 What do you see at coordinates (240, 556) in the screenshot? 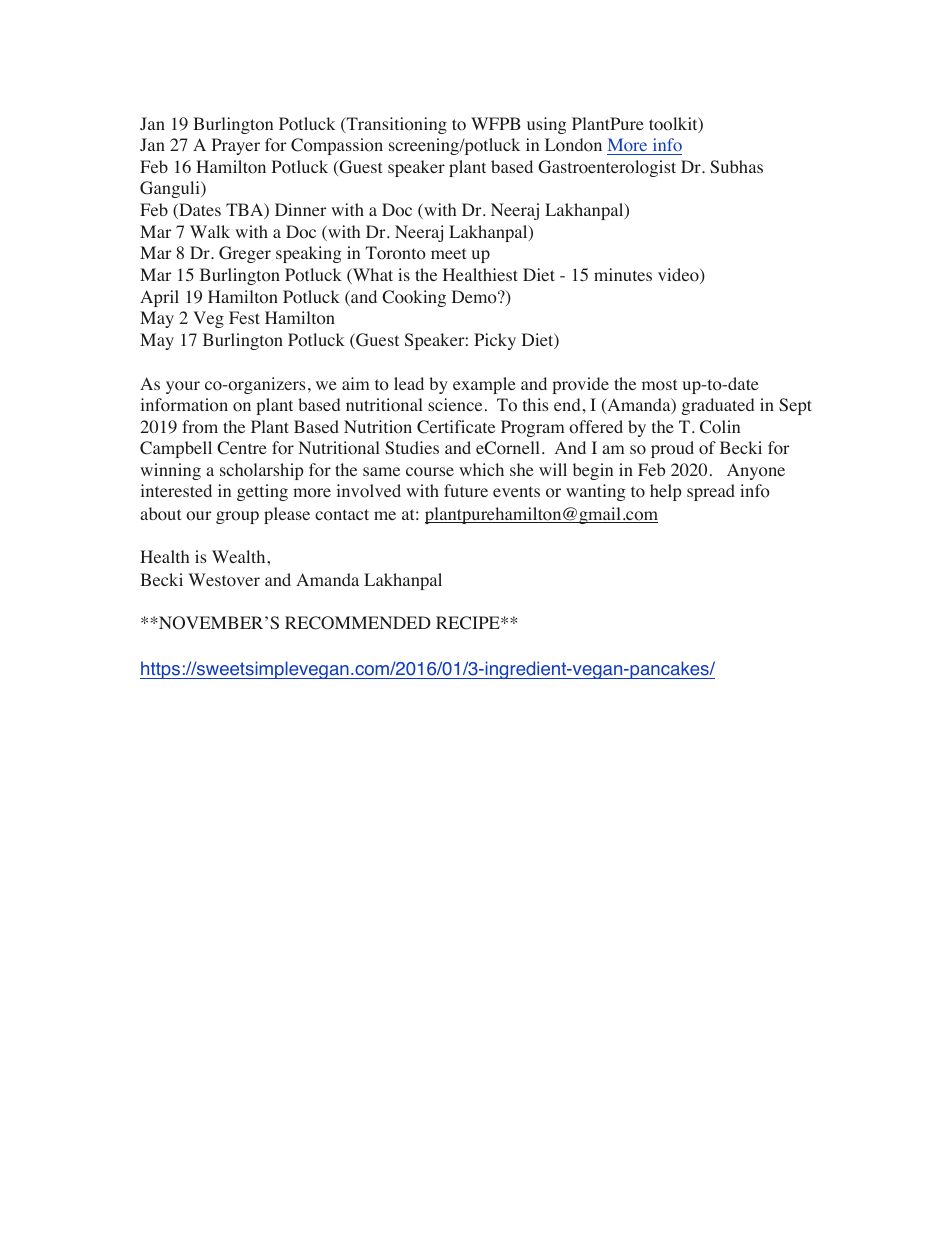
I see `Wealth` at bounding box center [240, 556].
